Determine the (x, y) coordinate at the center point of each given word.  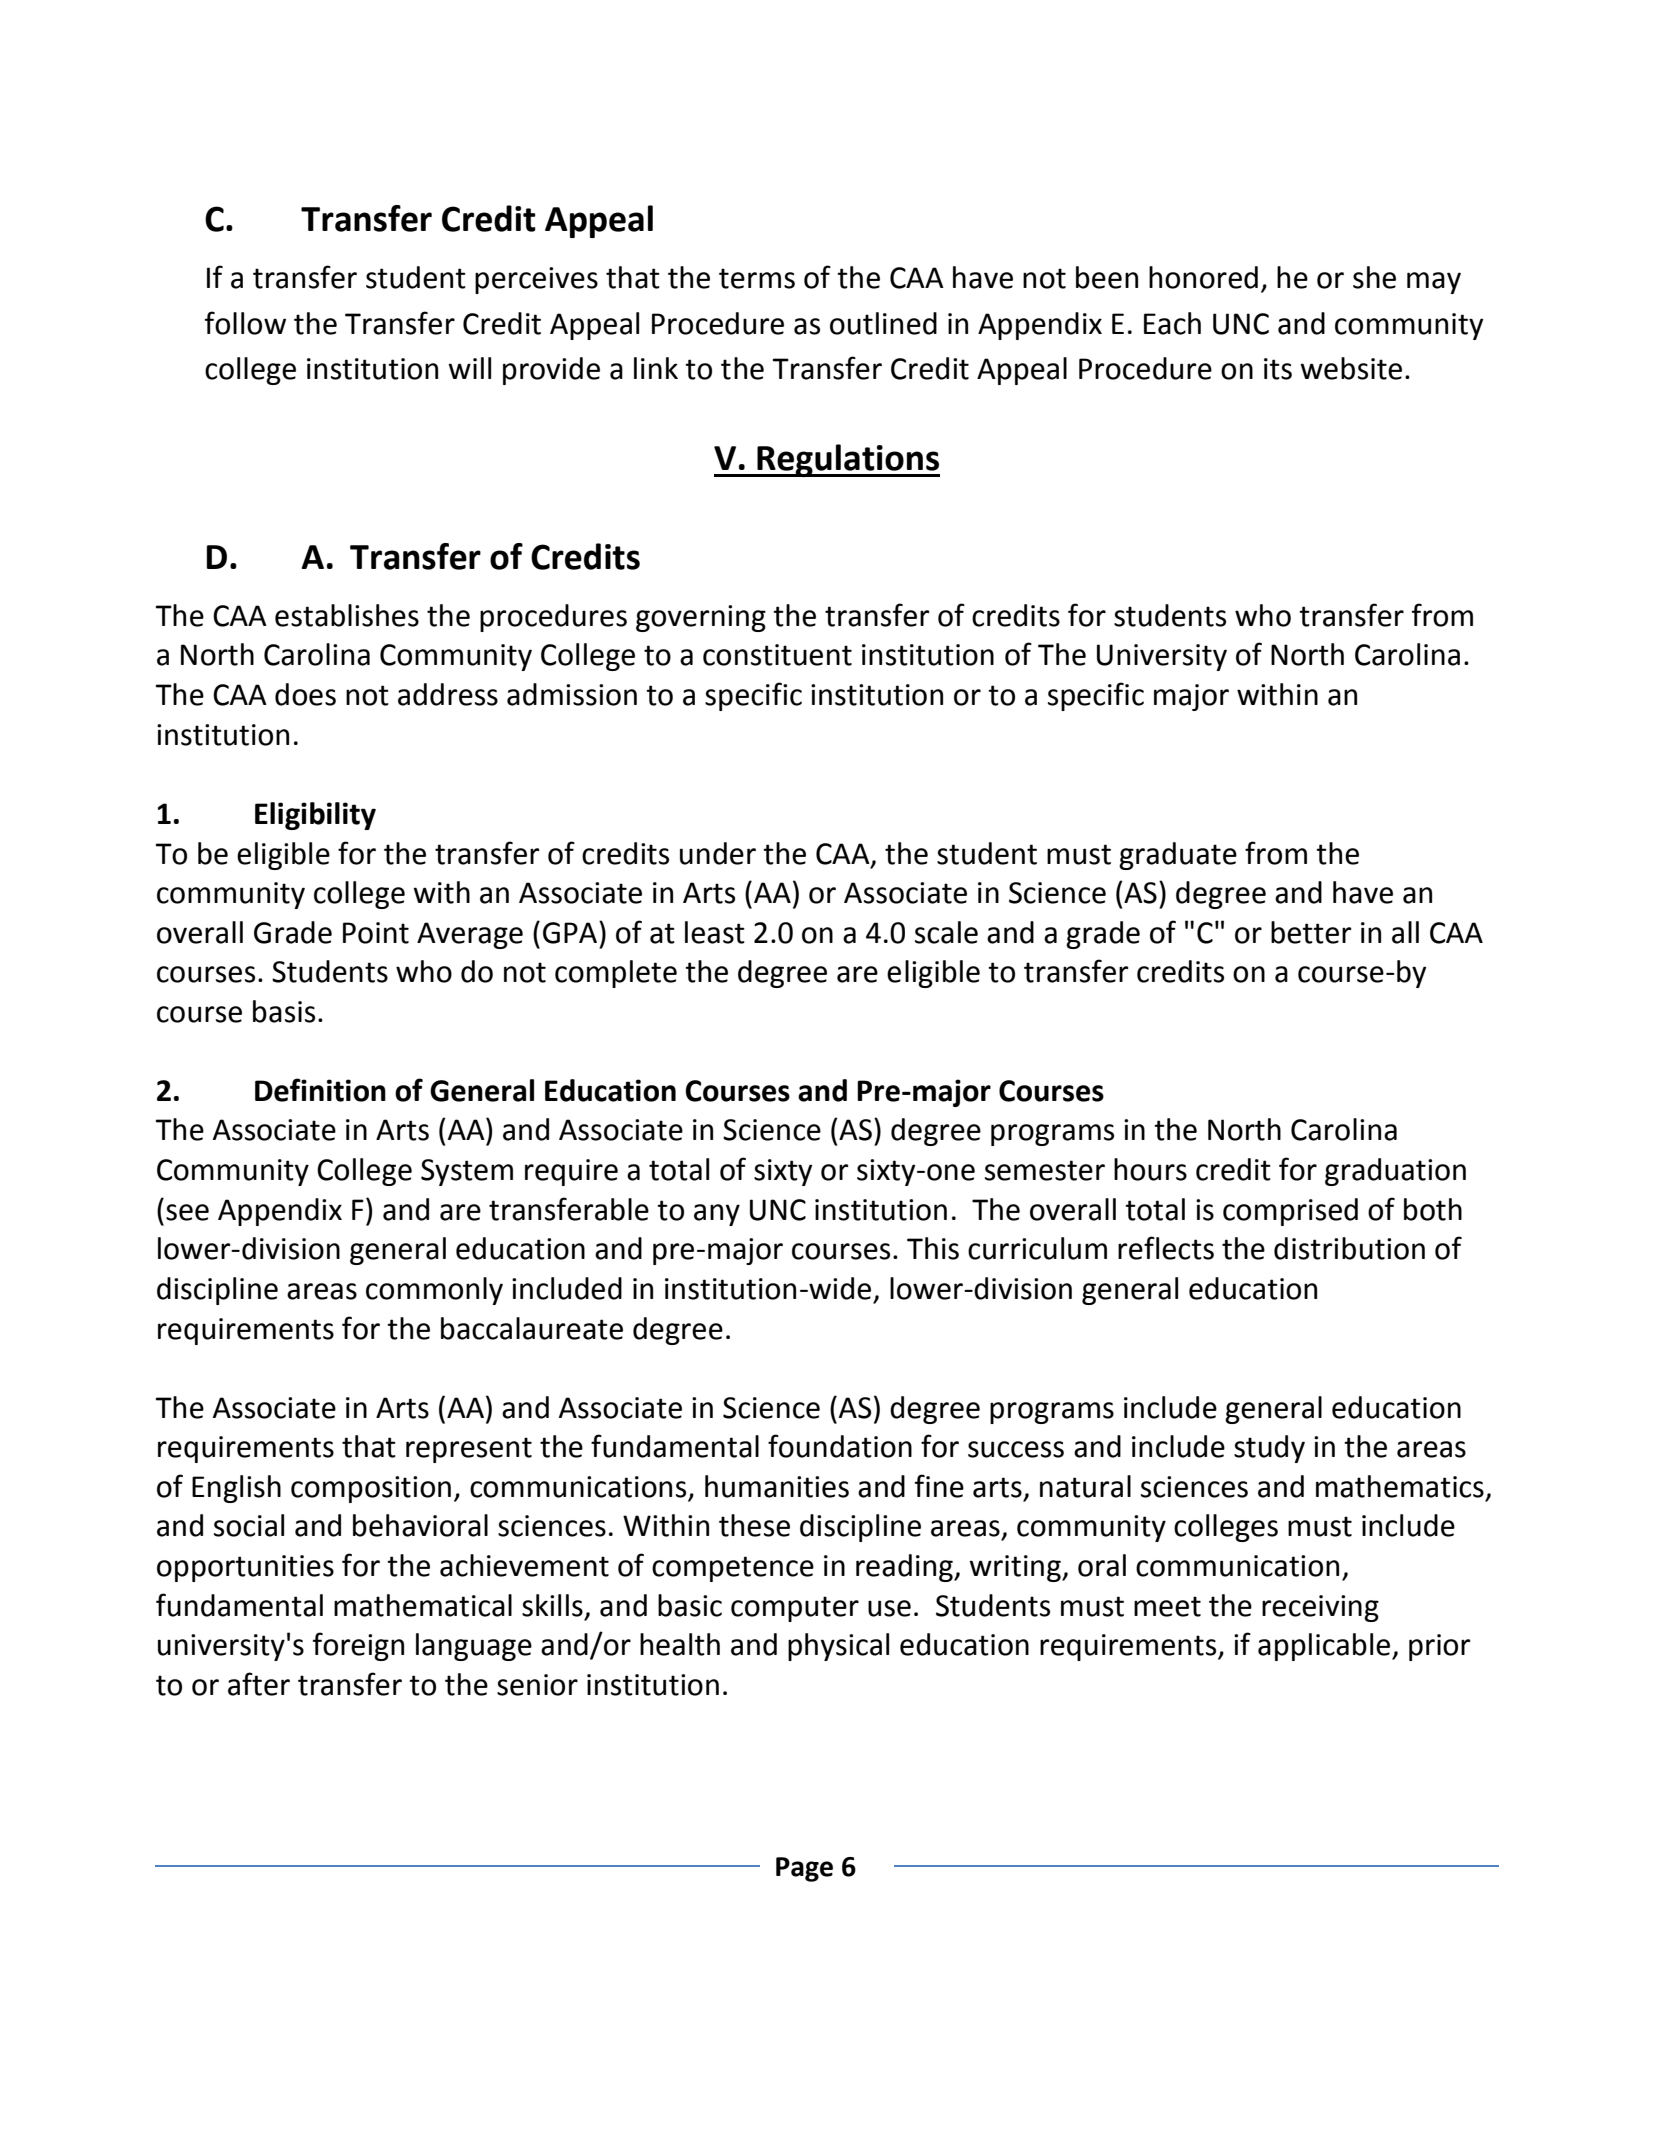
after (259, 1684)
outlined (883, 323)
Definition (320, 1090)
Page (804, 1869)
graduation (1395, 1172)
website (1351, 368)
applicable (1325, 1647)
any (717, 1215)
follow (245, 323)
